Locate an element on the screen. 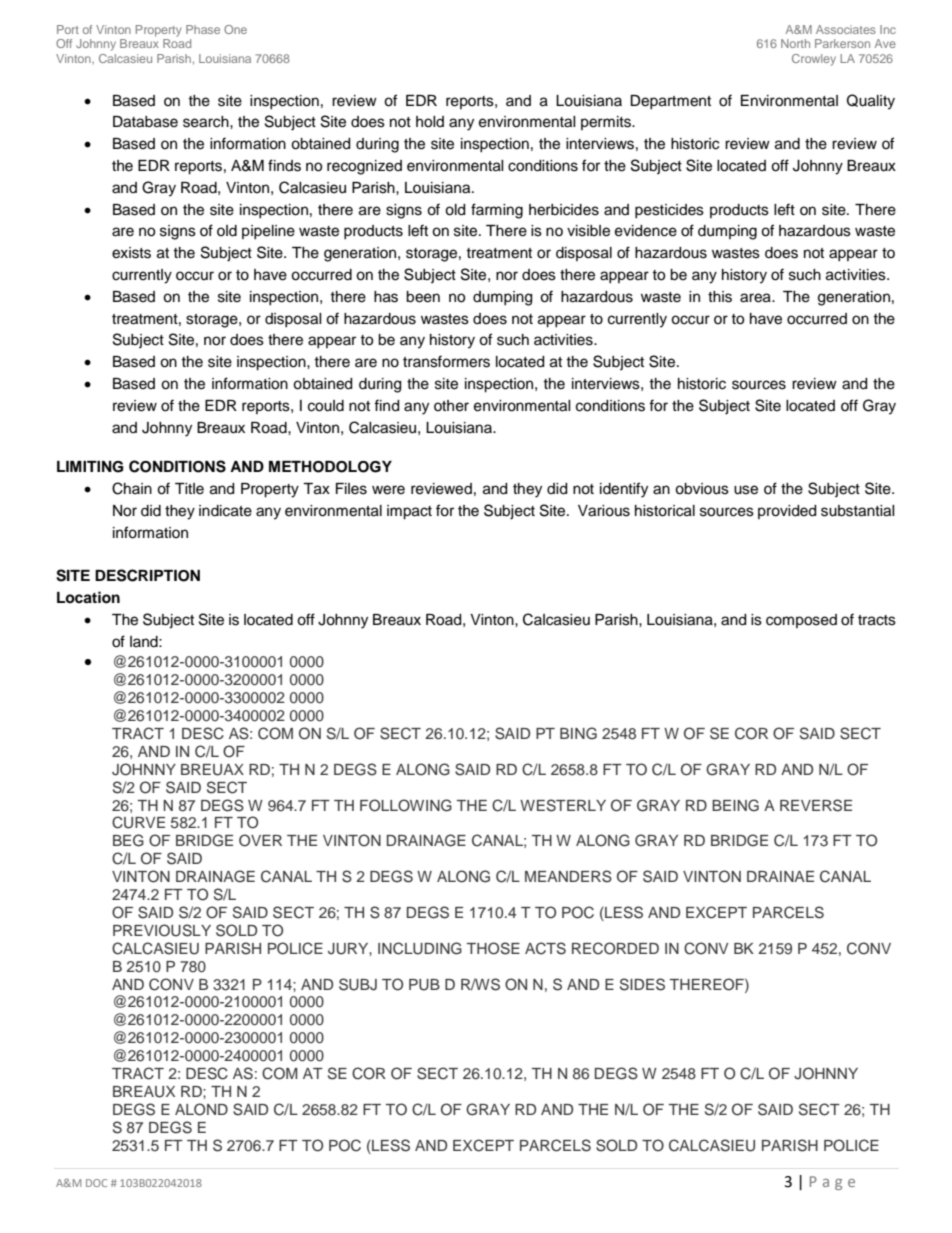 This screenshot has width=952, height=1233. PUB is located at coordinates (424, 985).
